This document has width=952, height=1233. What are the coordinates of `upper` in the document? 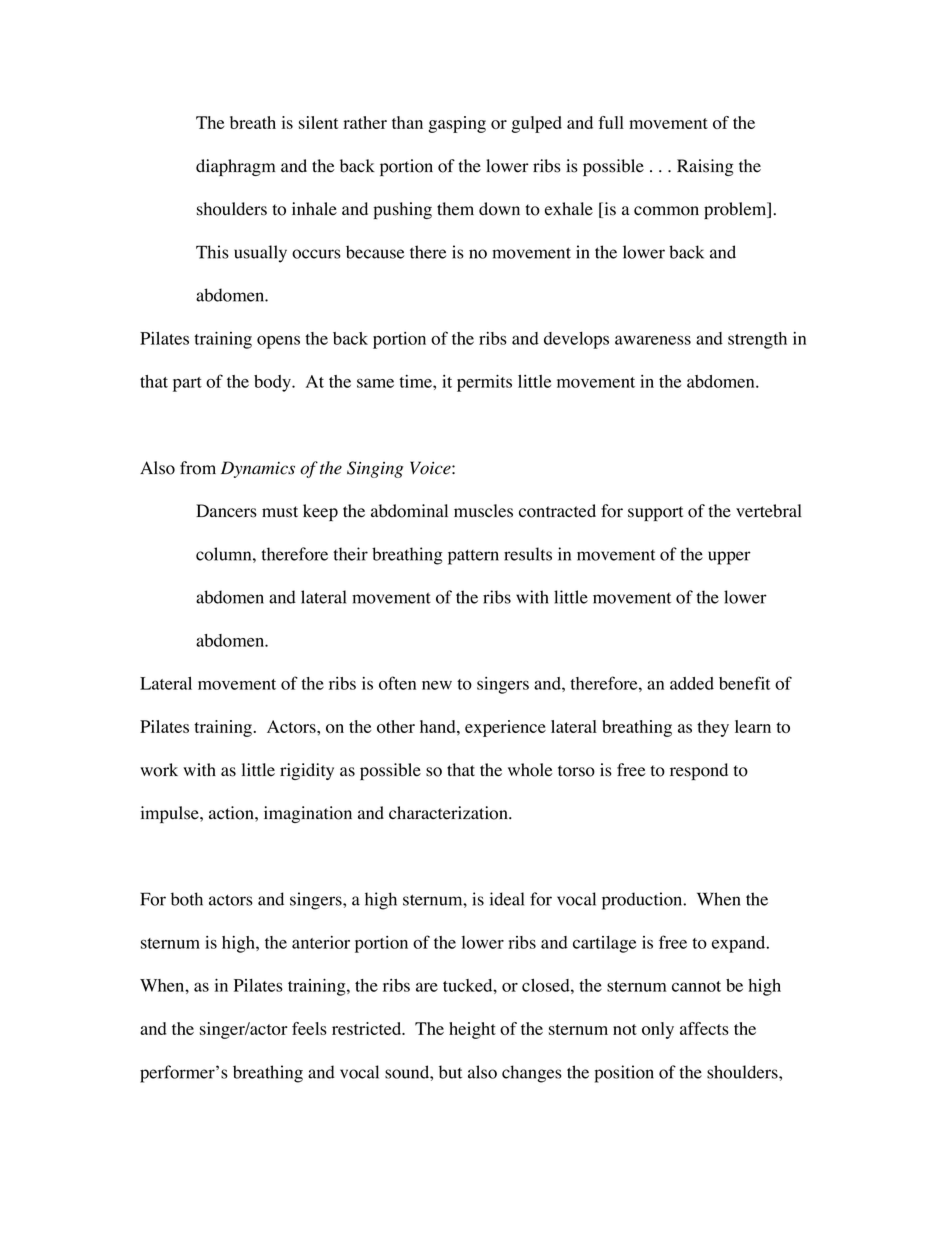 It's located at (729, 558).
